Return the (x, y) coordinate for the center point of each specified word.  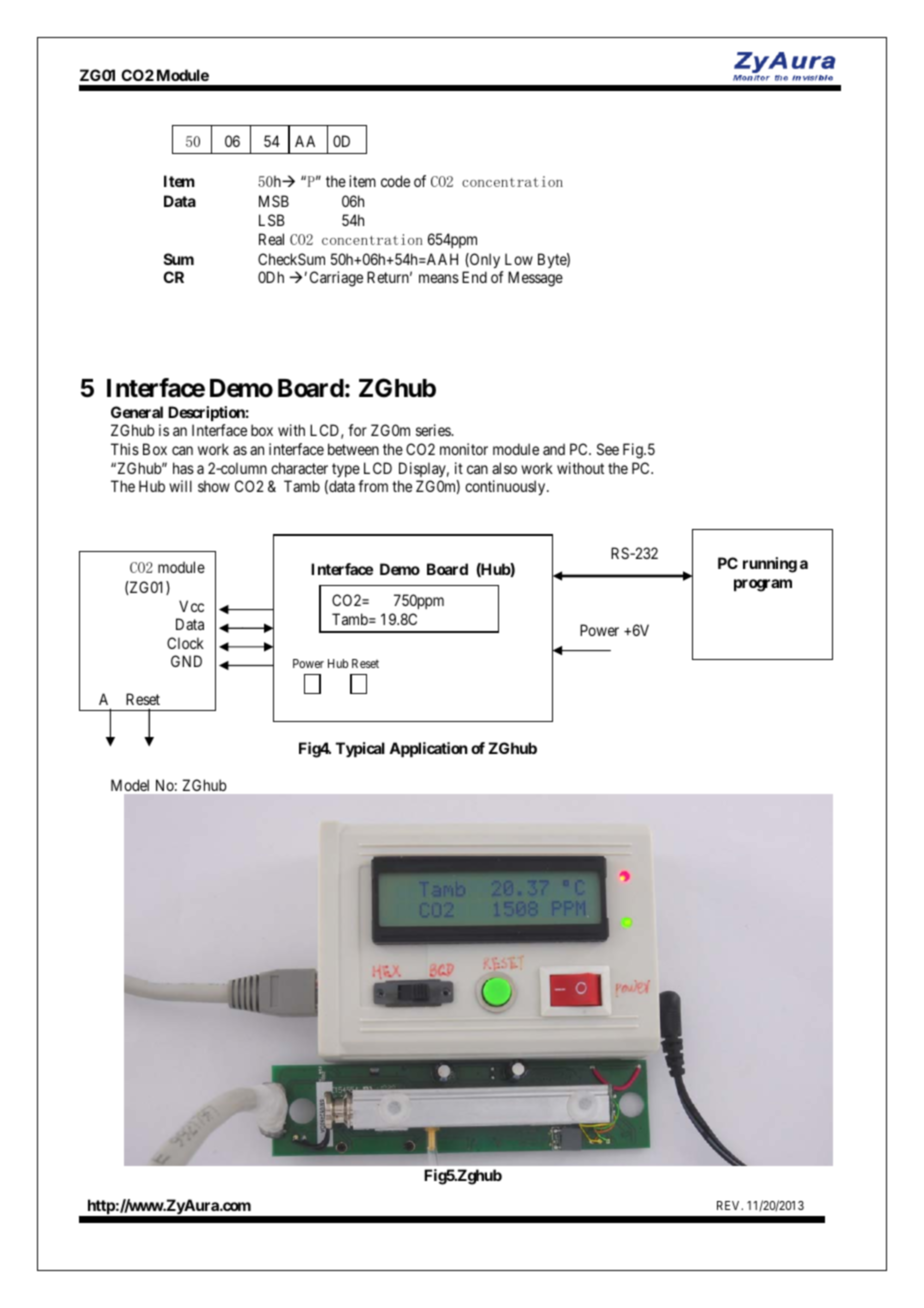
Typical (360, 749)
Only (484, 260)
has (183, 468)
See (608, 449)
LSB (271, 220)
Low (519, 259)
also (504, 468)
